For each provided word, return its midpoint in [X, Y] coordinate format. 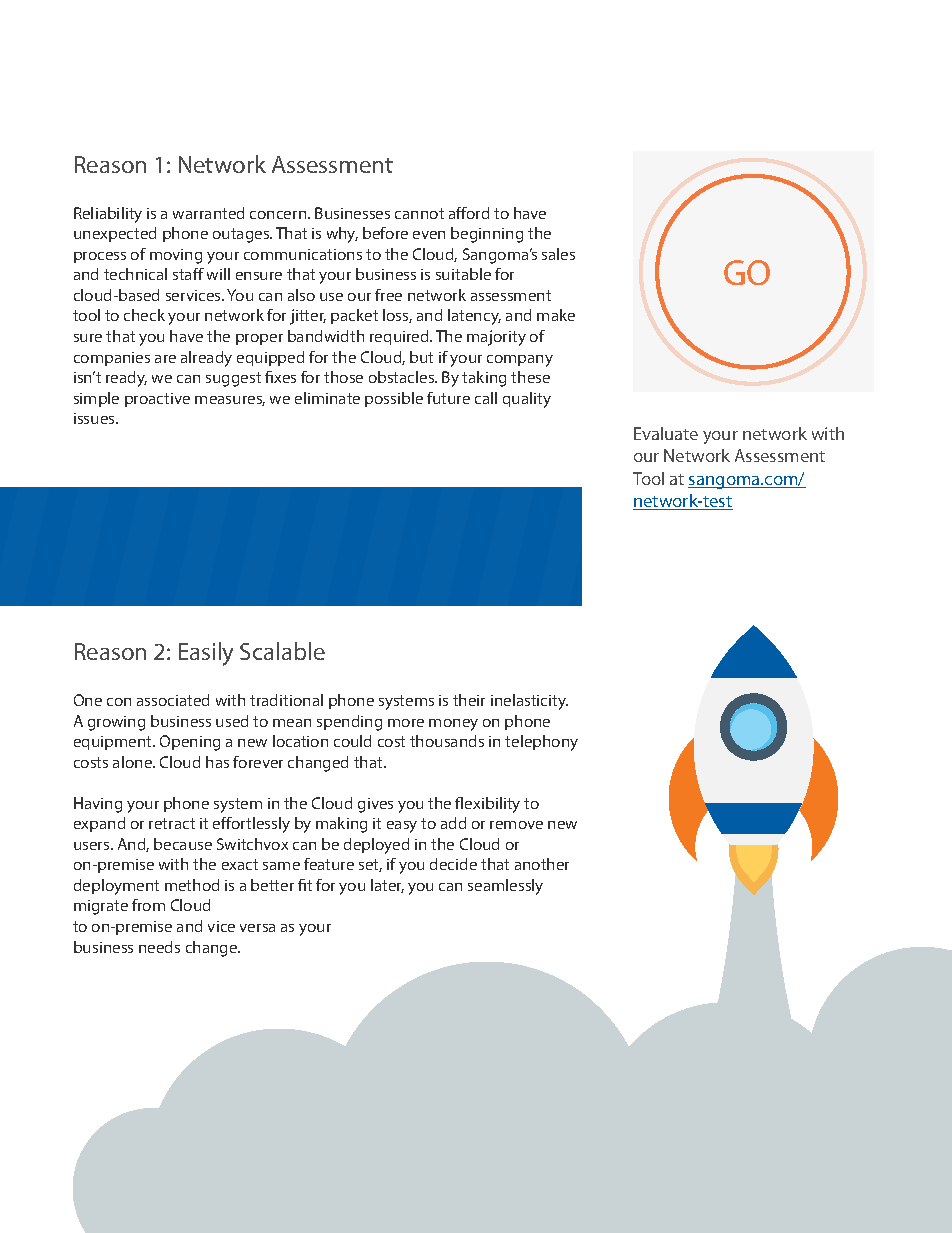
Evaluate [666, 433]
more [406, 723]
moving [176, 256]
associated [173, 700]
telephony [541, 743]
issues [95, 418]
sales [558, 254]
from [148, 905]
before [385, 233]
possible [394, 399]
